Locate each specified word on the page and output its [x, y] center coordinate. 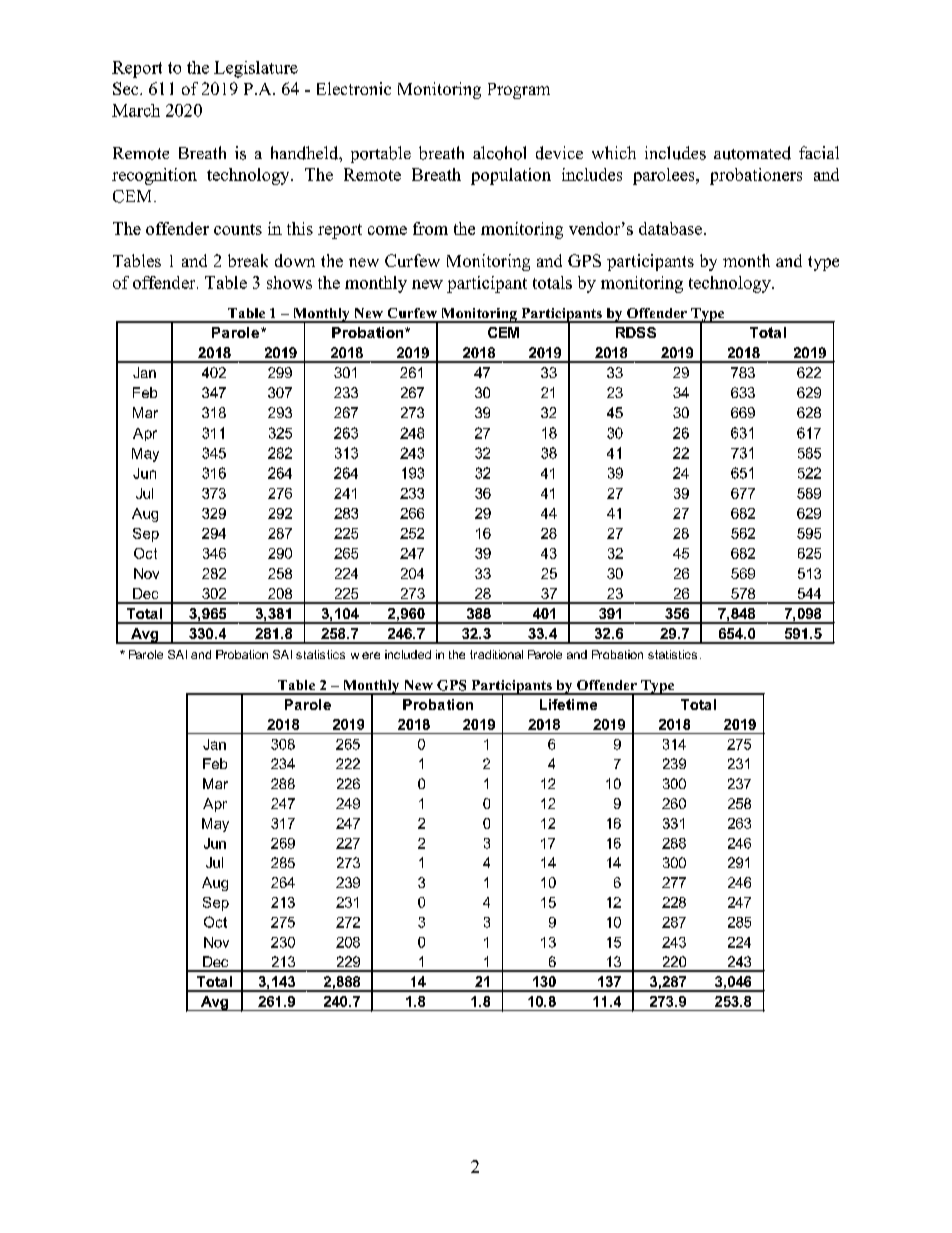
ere [371, 655]
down [295, 260]
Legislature [256, 69]
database [670, 228]
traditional [496, 654]
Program [519, 91]
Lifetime [568, 704]
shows [289, 282]
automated [752, 153]
